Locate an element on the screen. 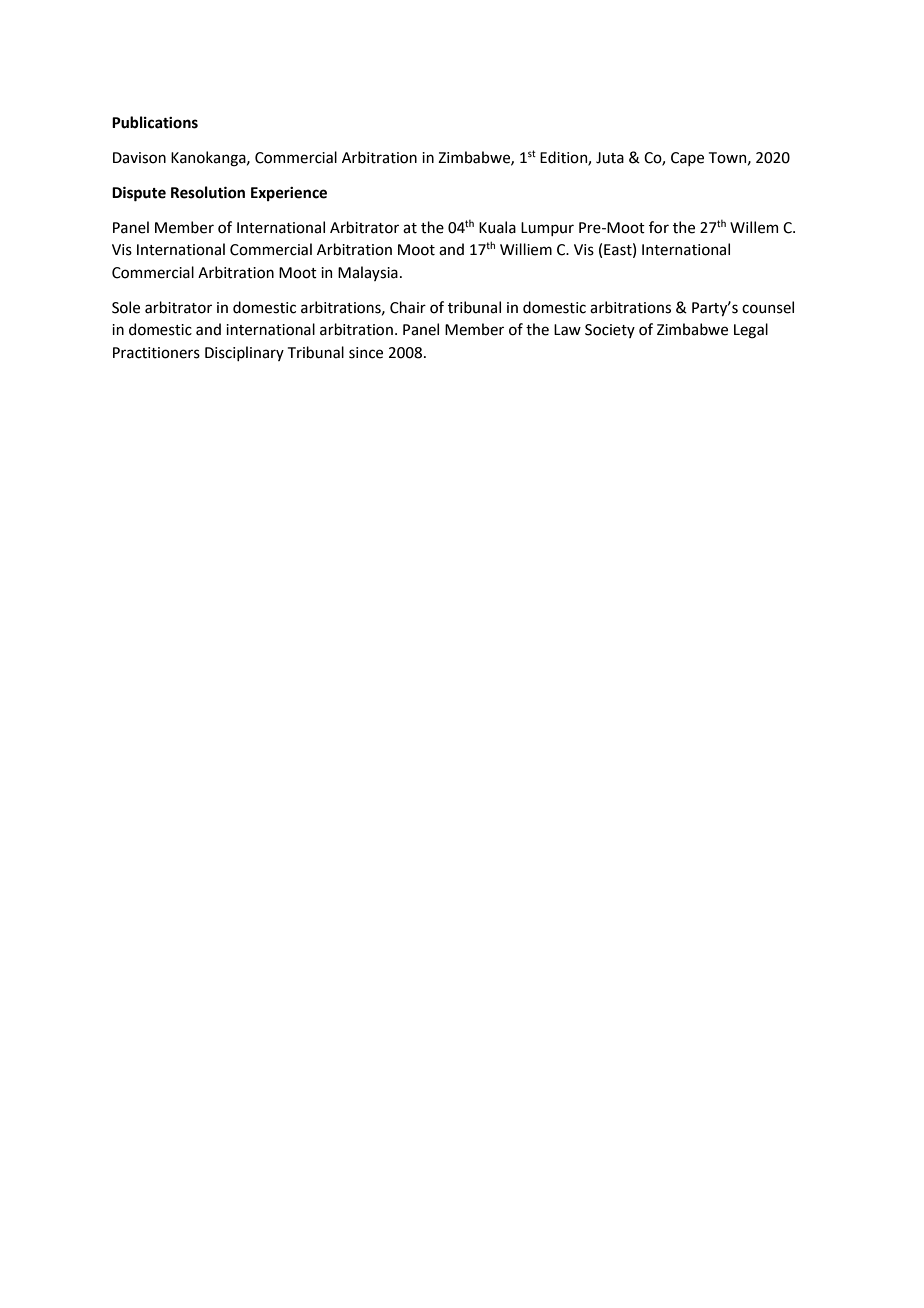 The width and height of the screenshot is (924, 1308). Experience is located at coordinates (289, 194).
